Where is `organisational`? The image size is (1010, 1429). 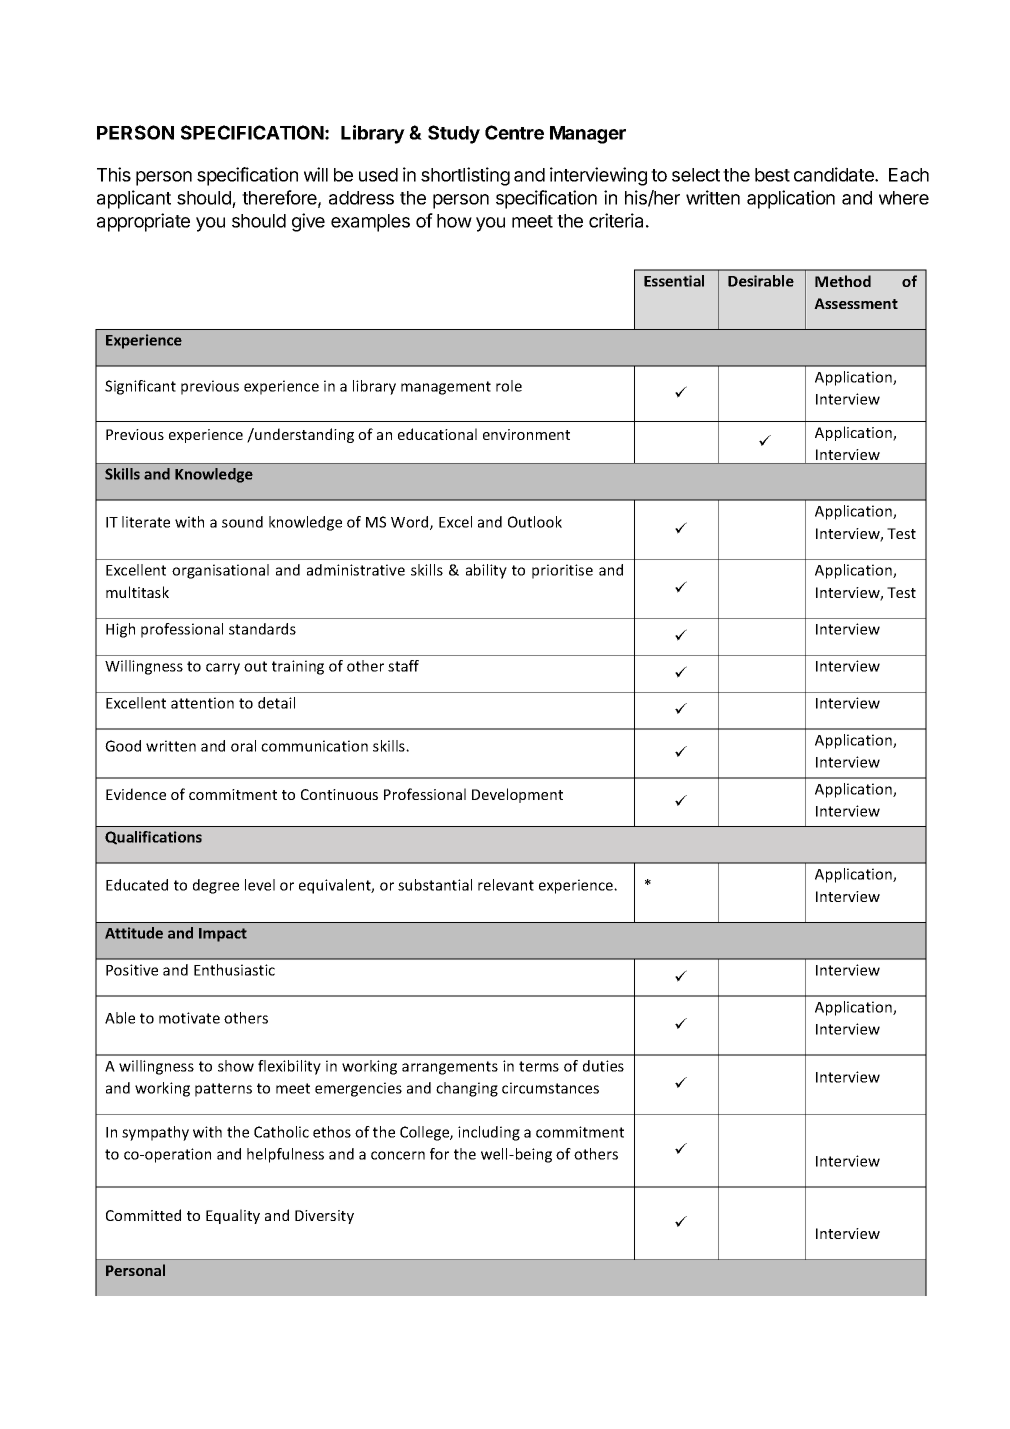 organisational is located at coordinates (220, 571).
